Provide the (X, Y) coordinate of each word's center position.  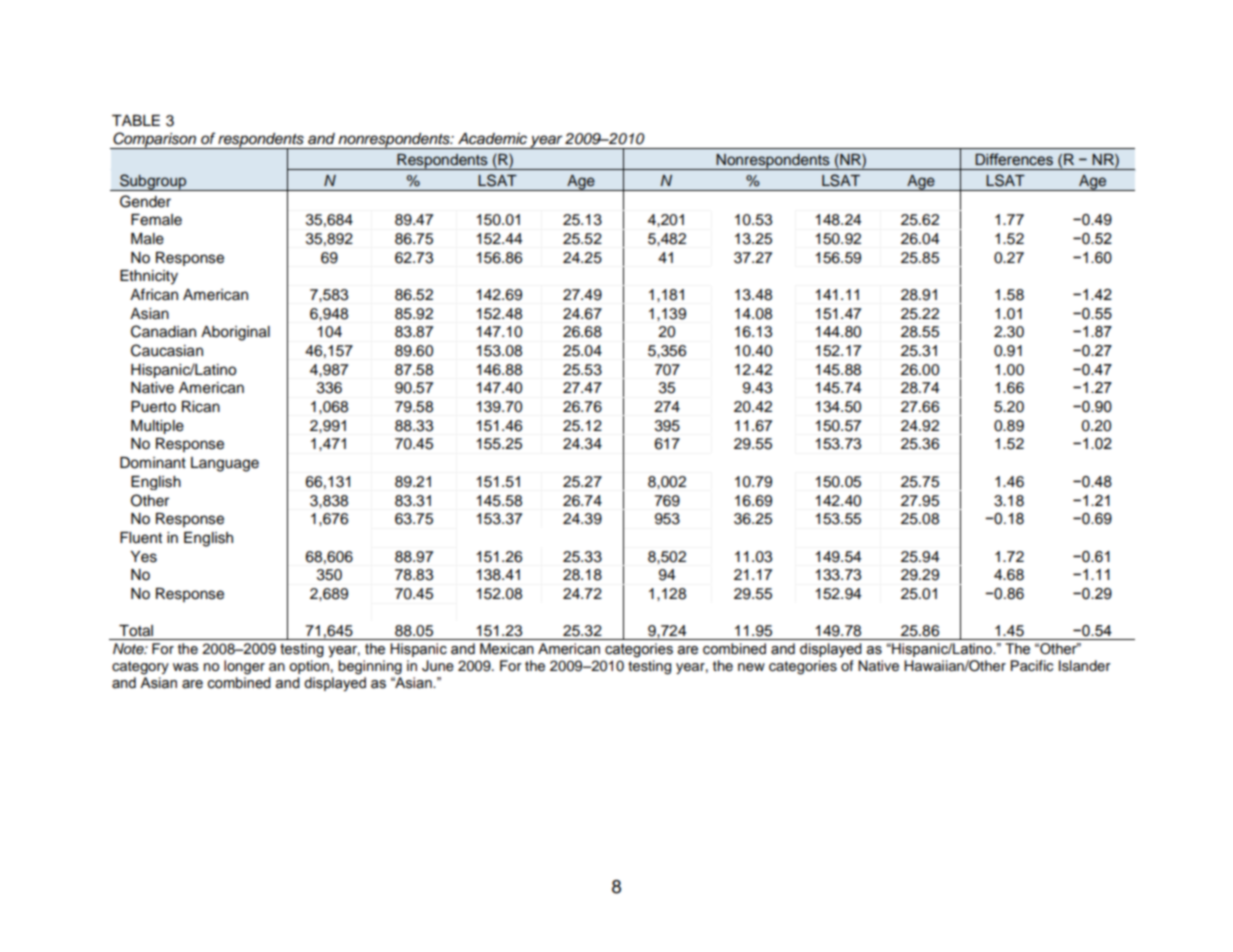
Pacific (1032, 666)
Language (225, 464)
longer (244, 667)
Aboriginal (235, 333)
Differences (1014, 159)
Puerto (153, 407)
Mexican (507, 649)
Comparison (155, 140)
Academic (492, 139)
